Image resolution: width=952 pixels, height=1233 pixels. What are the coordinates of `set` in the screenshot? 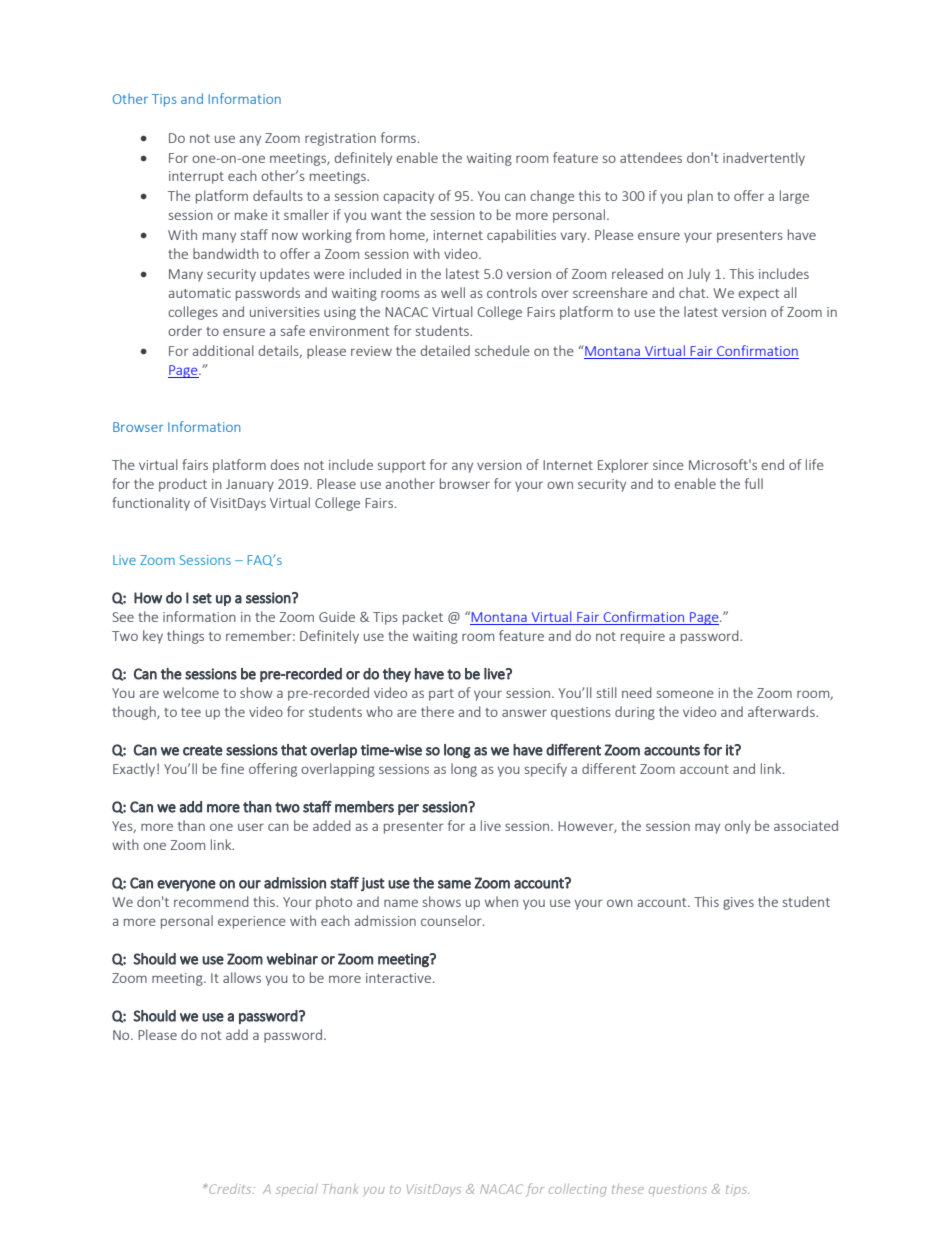 It's located at (202, 598).
